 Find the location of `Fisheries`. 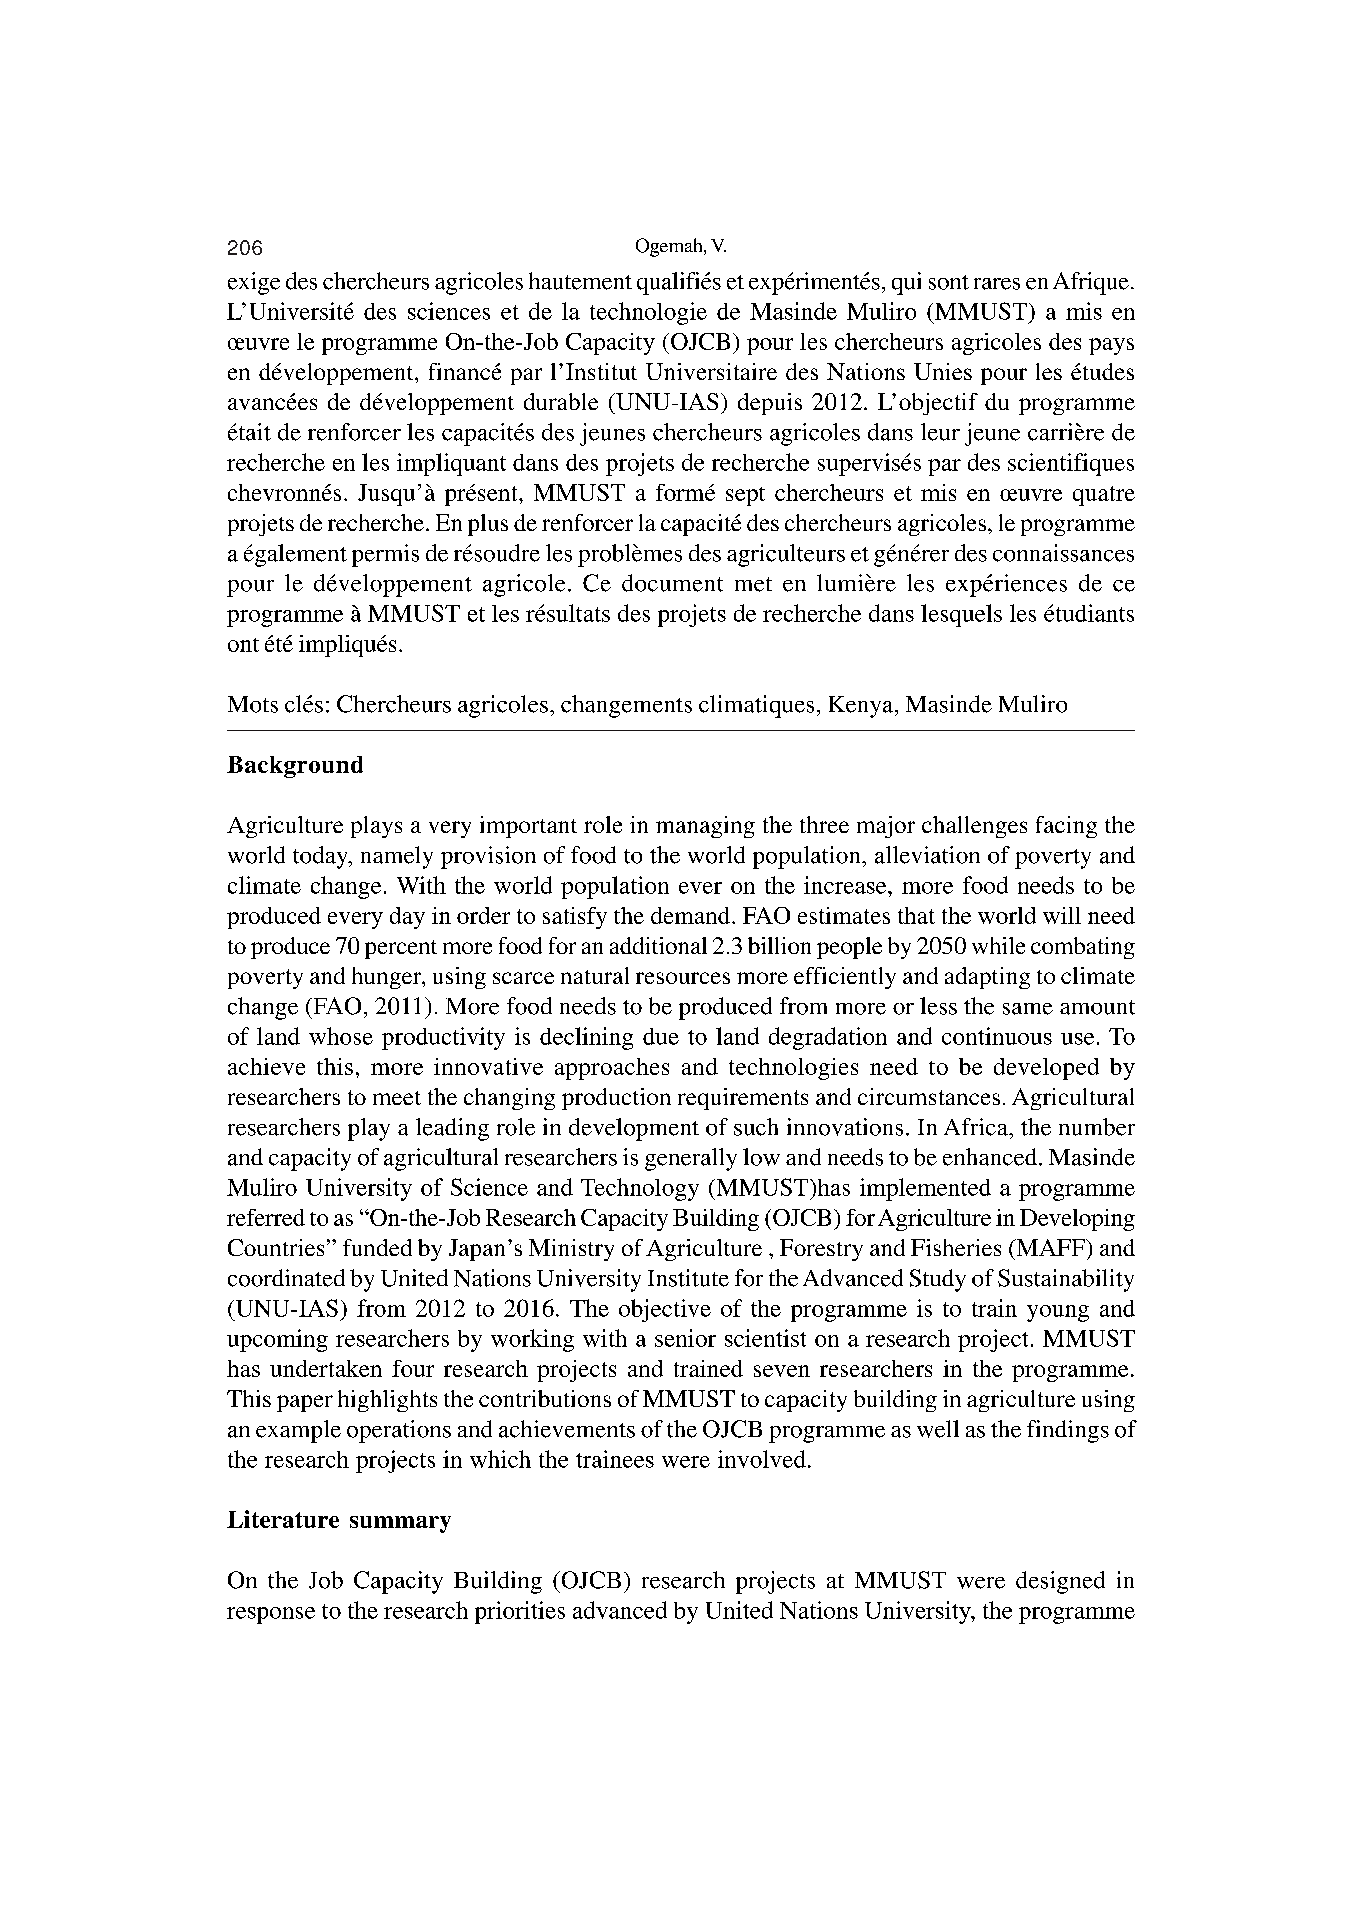

Fisheries is located at coordinates (956, 1247).
